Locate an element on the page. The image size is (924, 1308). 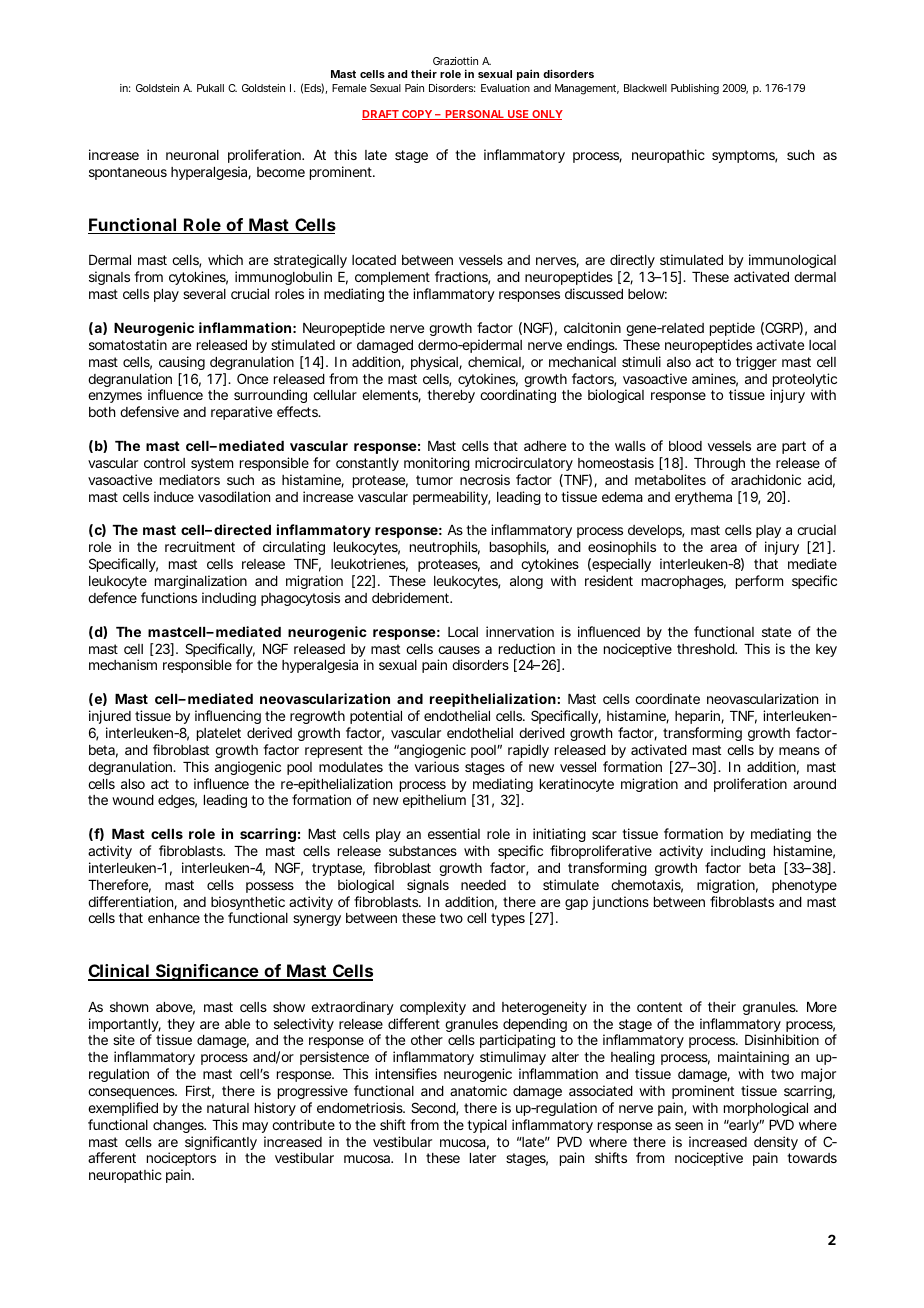
Publishing is located at coordinates (695, 89).
